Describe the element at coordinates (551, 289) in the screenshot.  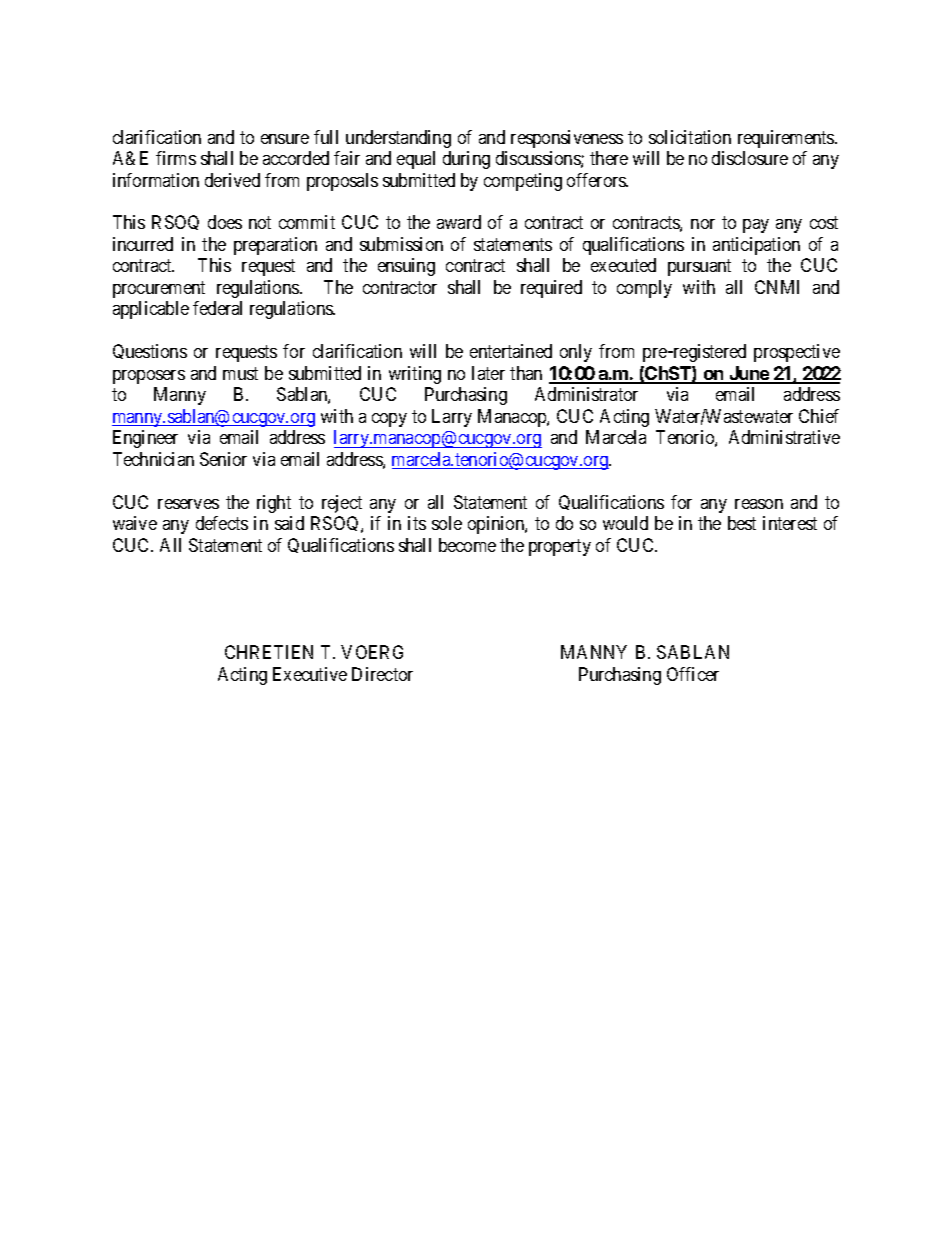
I see `required` at that location.
